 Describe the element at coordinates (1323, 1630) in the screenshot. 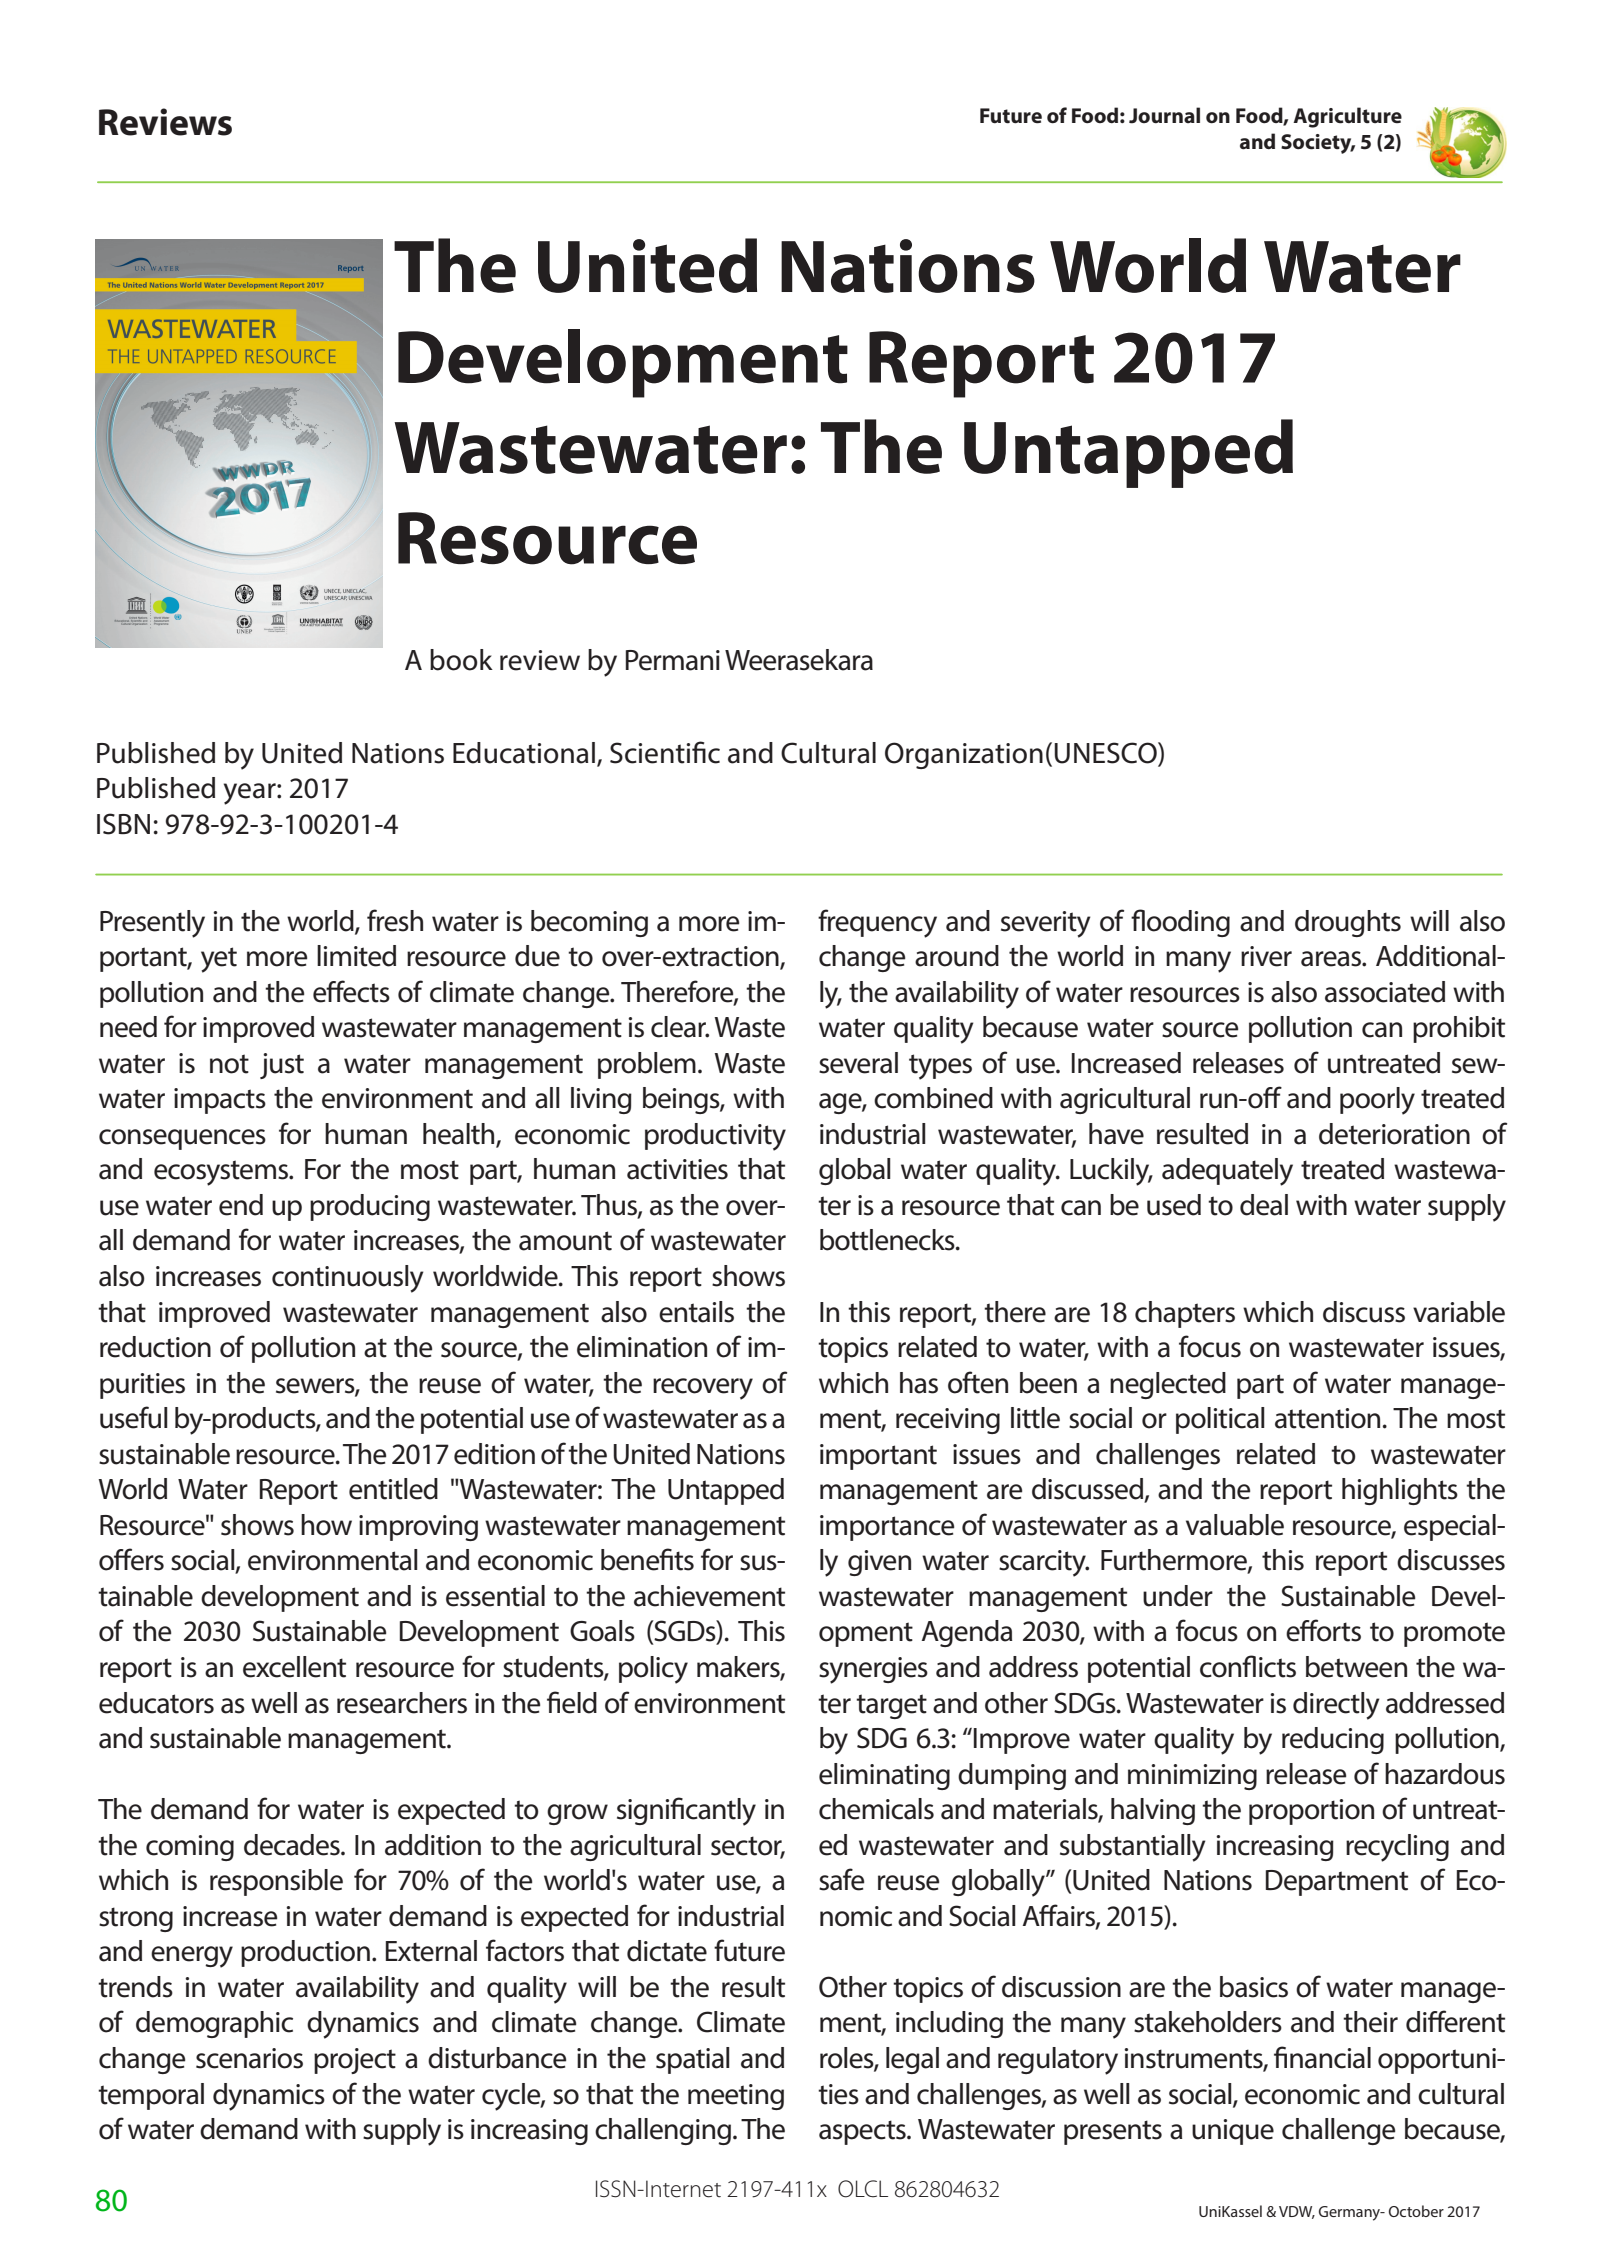

I see `efforts` at that location.
